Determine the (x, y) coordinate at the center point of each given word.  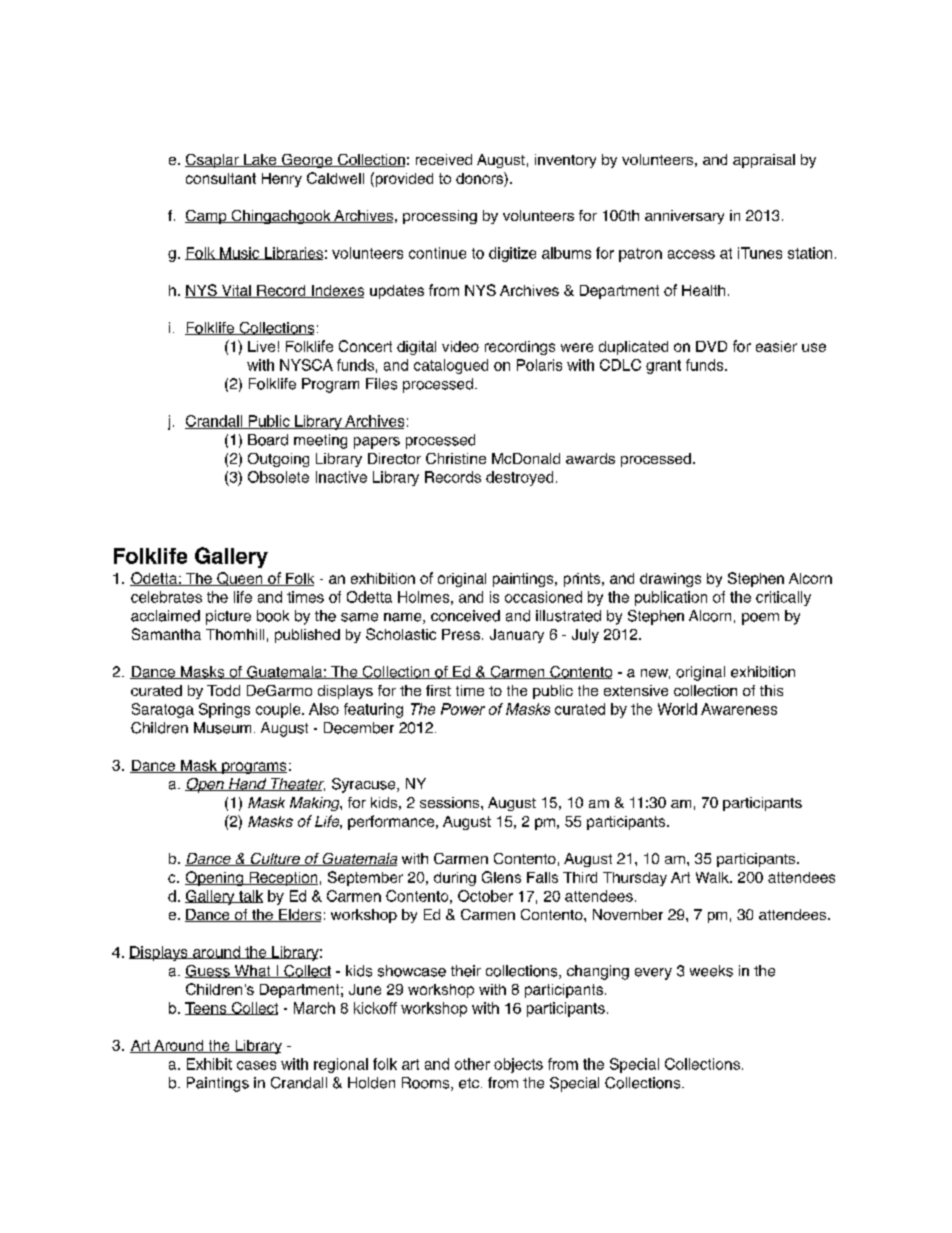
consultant (221, 178)
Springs (224, 710)
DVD (711, 346)
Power (463, 709)
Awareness (739, 709)
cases (256, 1065)
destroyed (519, 478)
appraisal (764, 161)
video (460, 346)
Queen (240, 579)
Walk (713, 877)
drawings (670, 580)
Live (261, 346)
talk (250, 896)
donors (480, 178)
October (485, 896)
